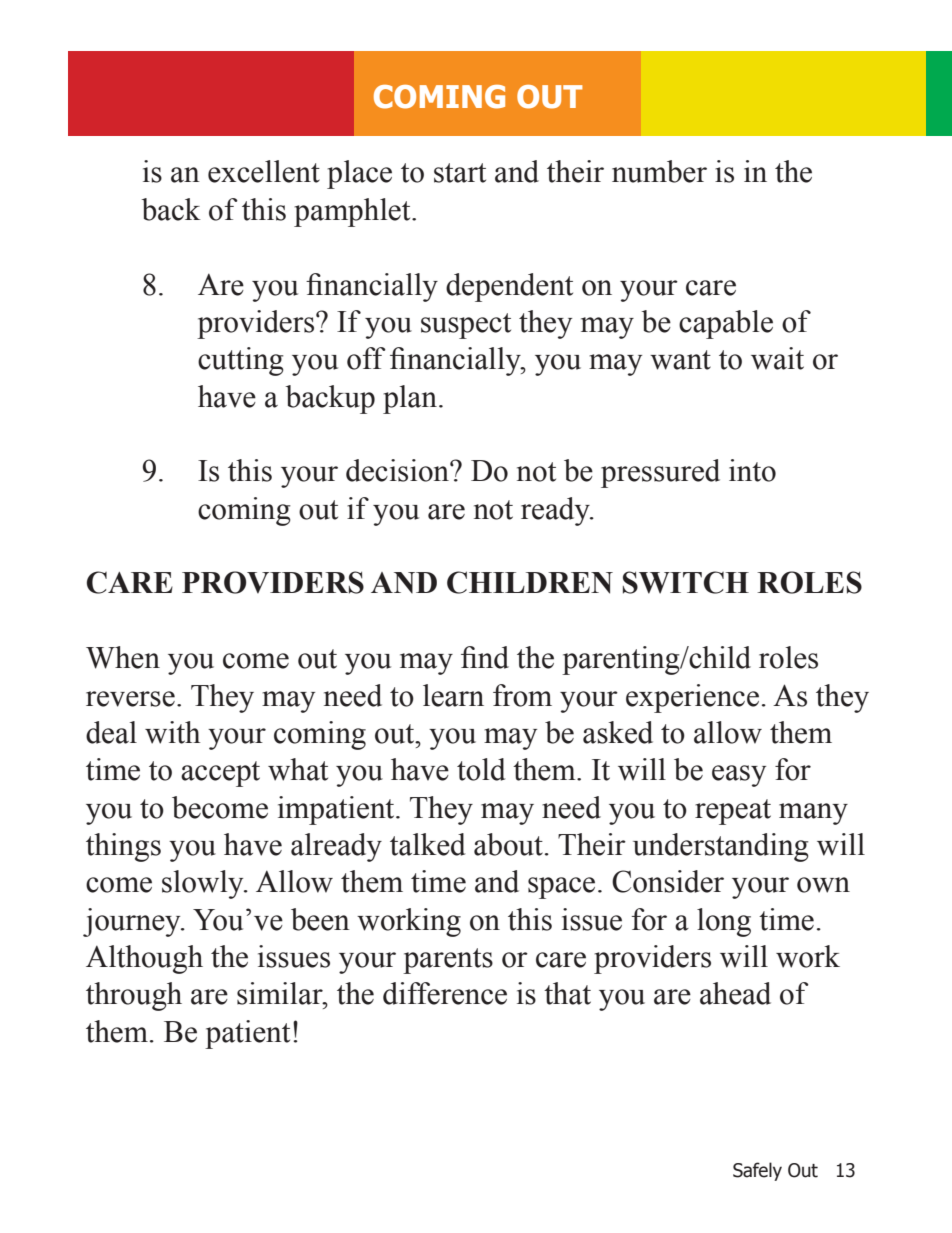 This image has height=1233, width=952. I want to click on When, so click(123, 657).
